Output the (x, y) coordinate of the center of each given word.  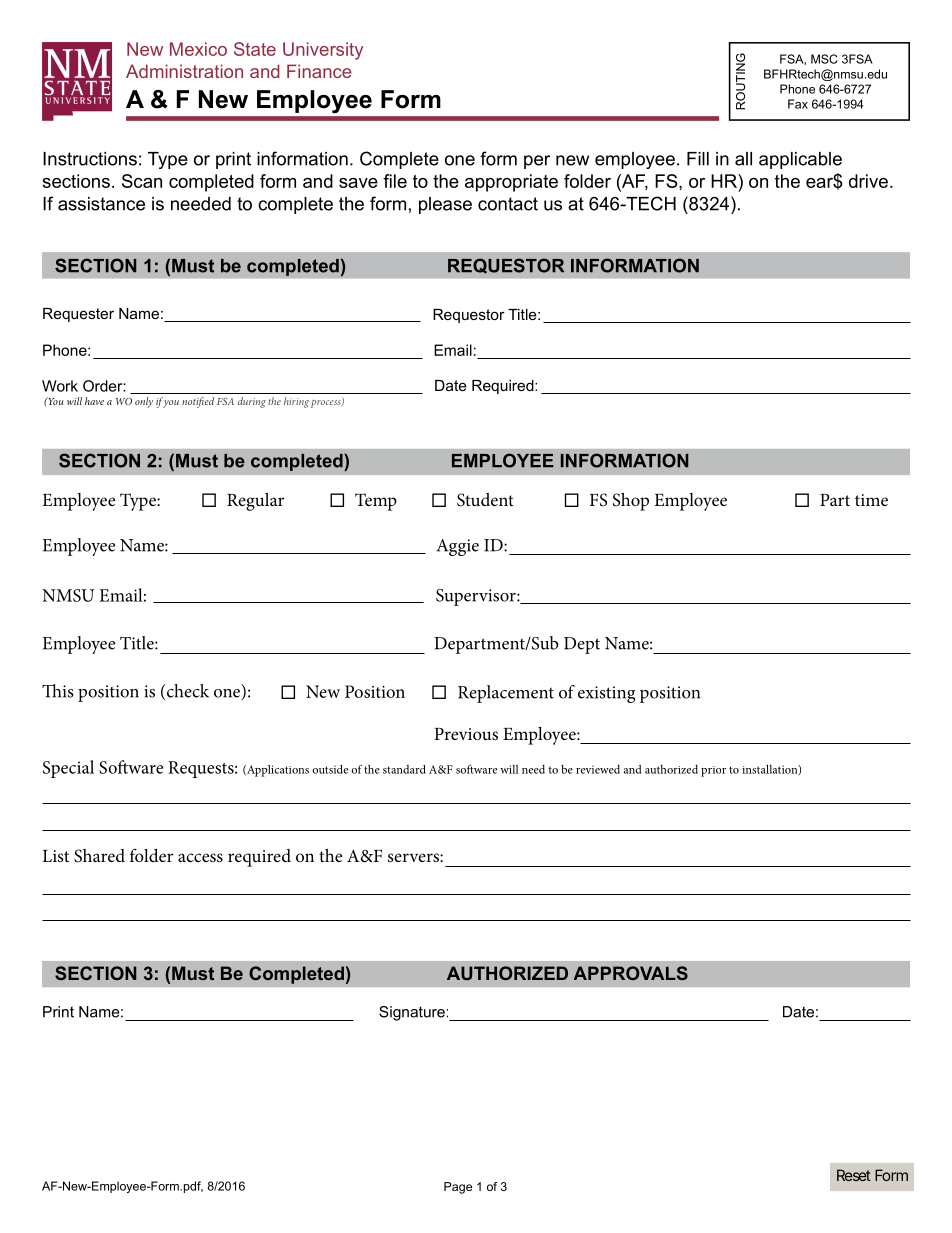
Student (485, 500)
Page (458, 1188)
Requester (78, 315)
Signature (412, 1013)
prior (713, 771)
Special (68, 769)
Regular (255, 502)
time (871, 500)
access (200, 857)
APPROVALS (631, 973)
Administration (184, 71)
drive (868, 181)
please (445, 205)
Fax (798, 104)
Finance (319, 71)
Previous (466, 734)
